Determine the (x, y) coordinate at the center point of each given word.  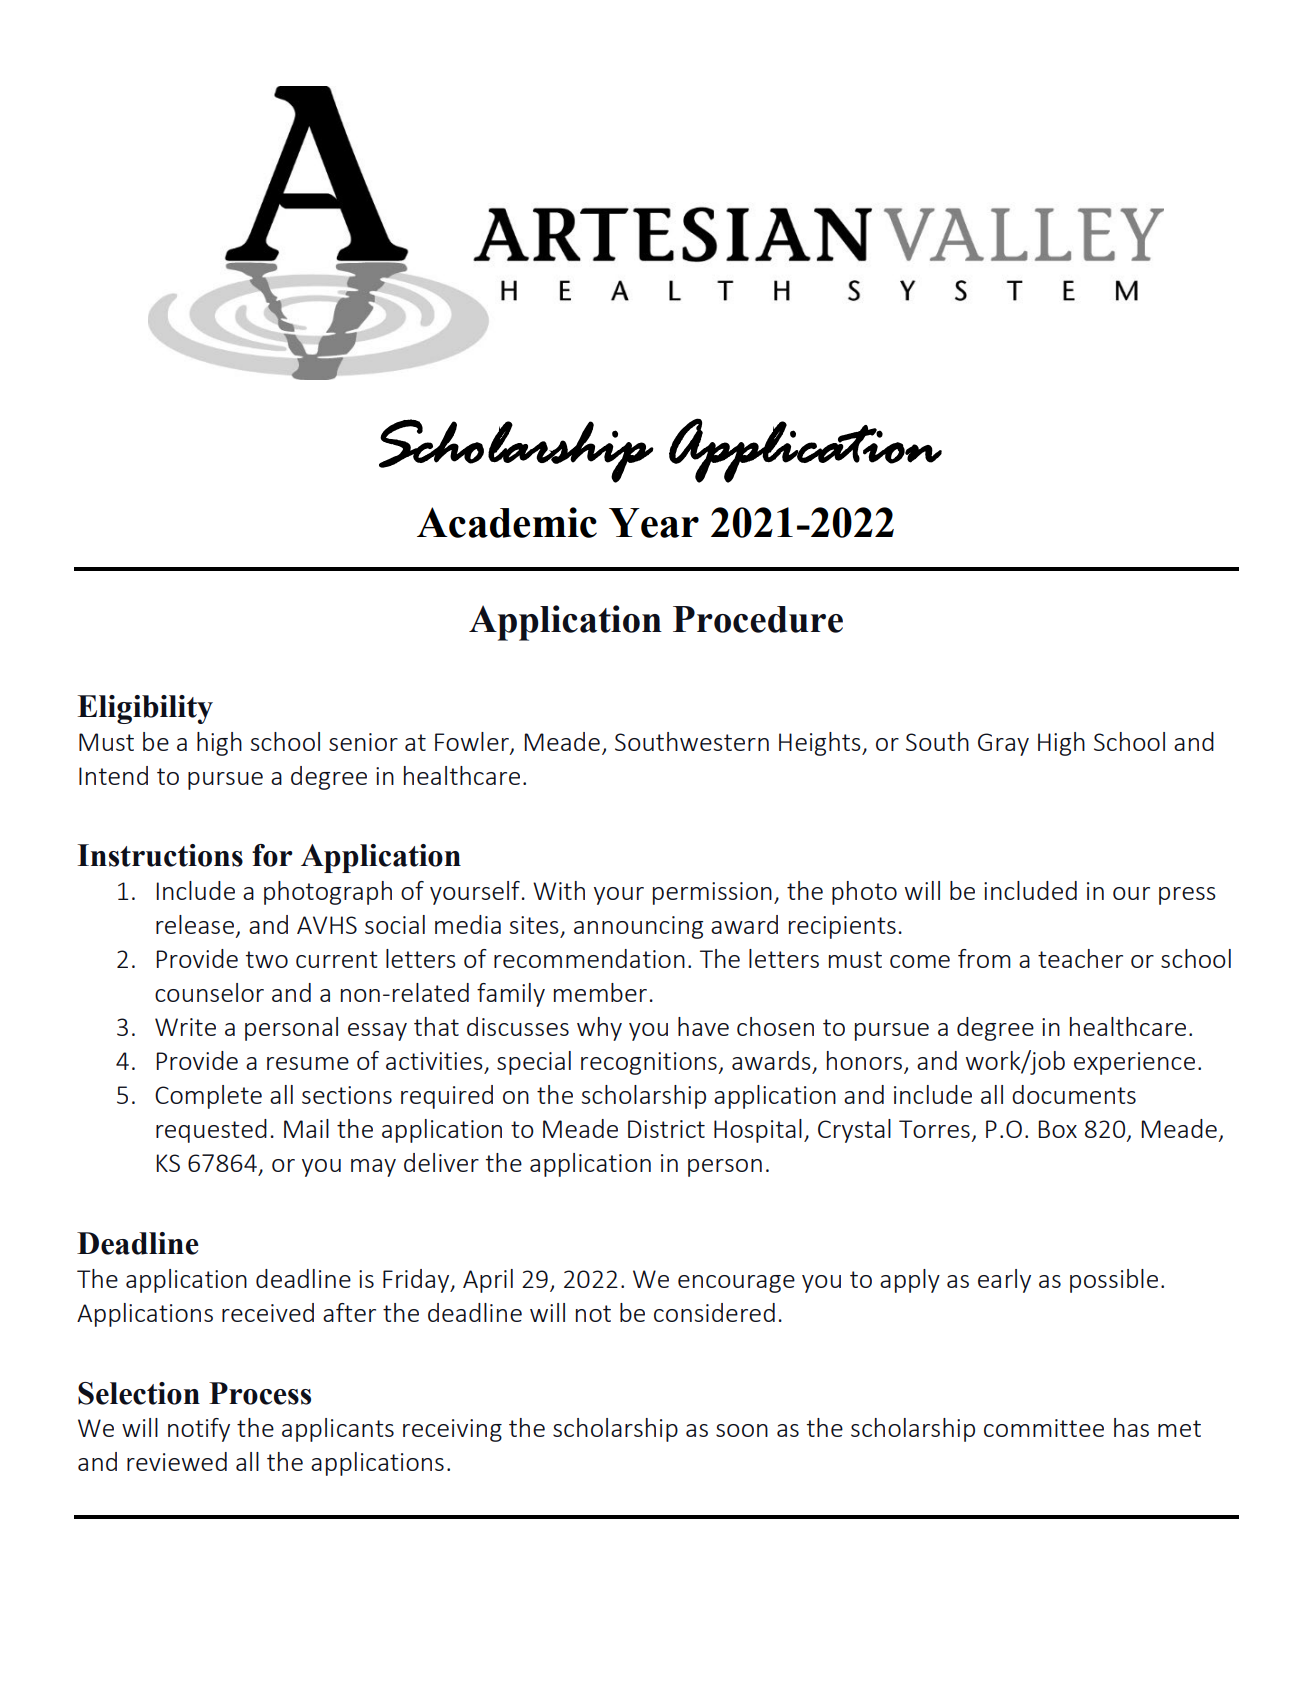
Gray (1003, 744)
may (373, 1168)
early (1004, 1281)
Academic (507, 522)
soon (742, 1430)
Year (654, 523)
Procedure (758, 619)
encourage (736, 1284)
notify (199, 1430)
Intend (113, 775)
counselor (209, 992)
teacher (1080, 958)
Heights (821, 744)
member (600, 992)
